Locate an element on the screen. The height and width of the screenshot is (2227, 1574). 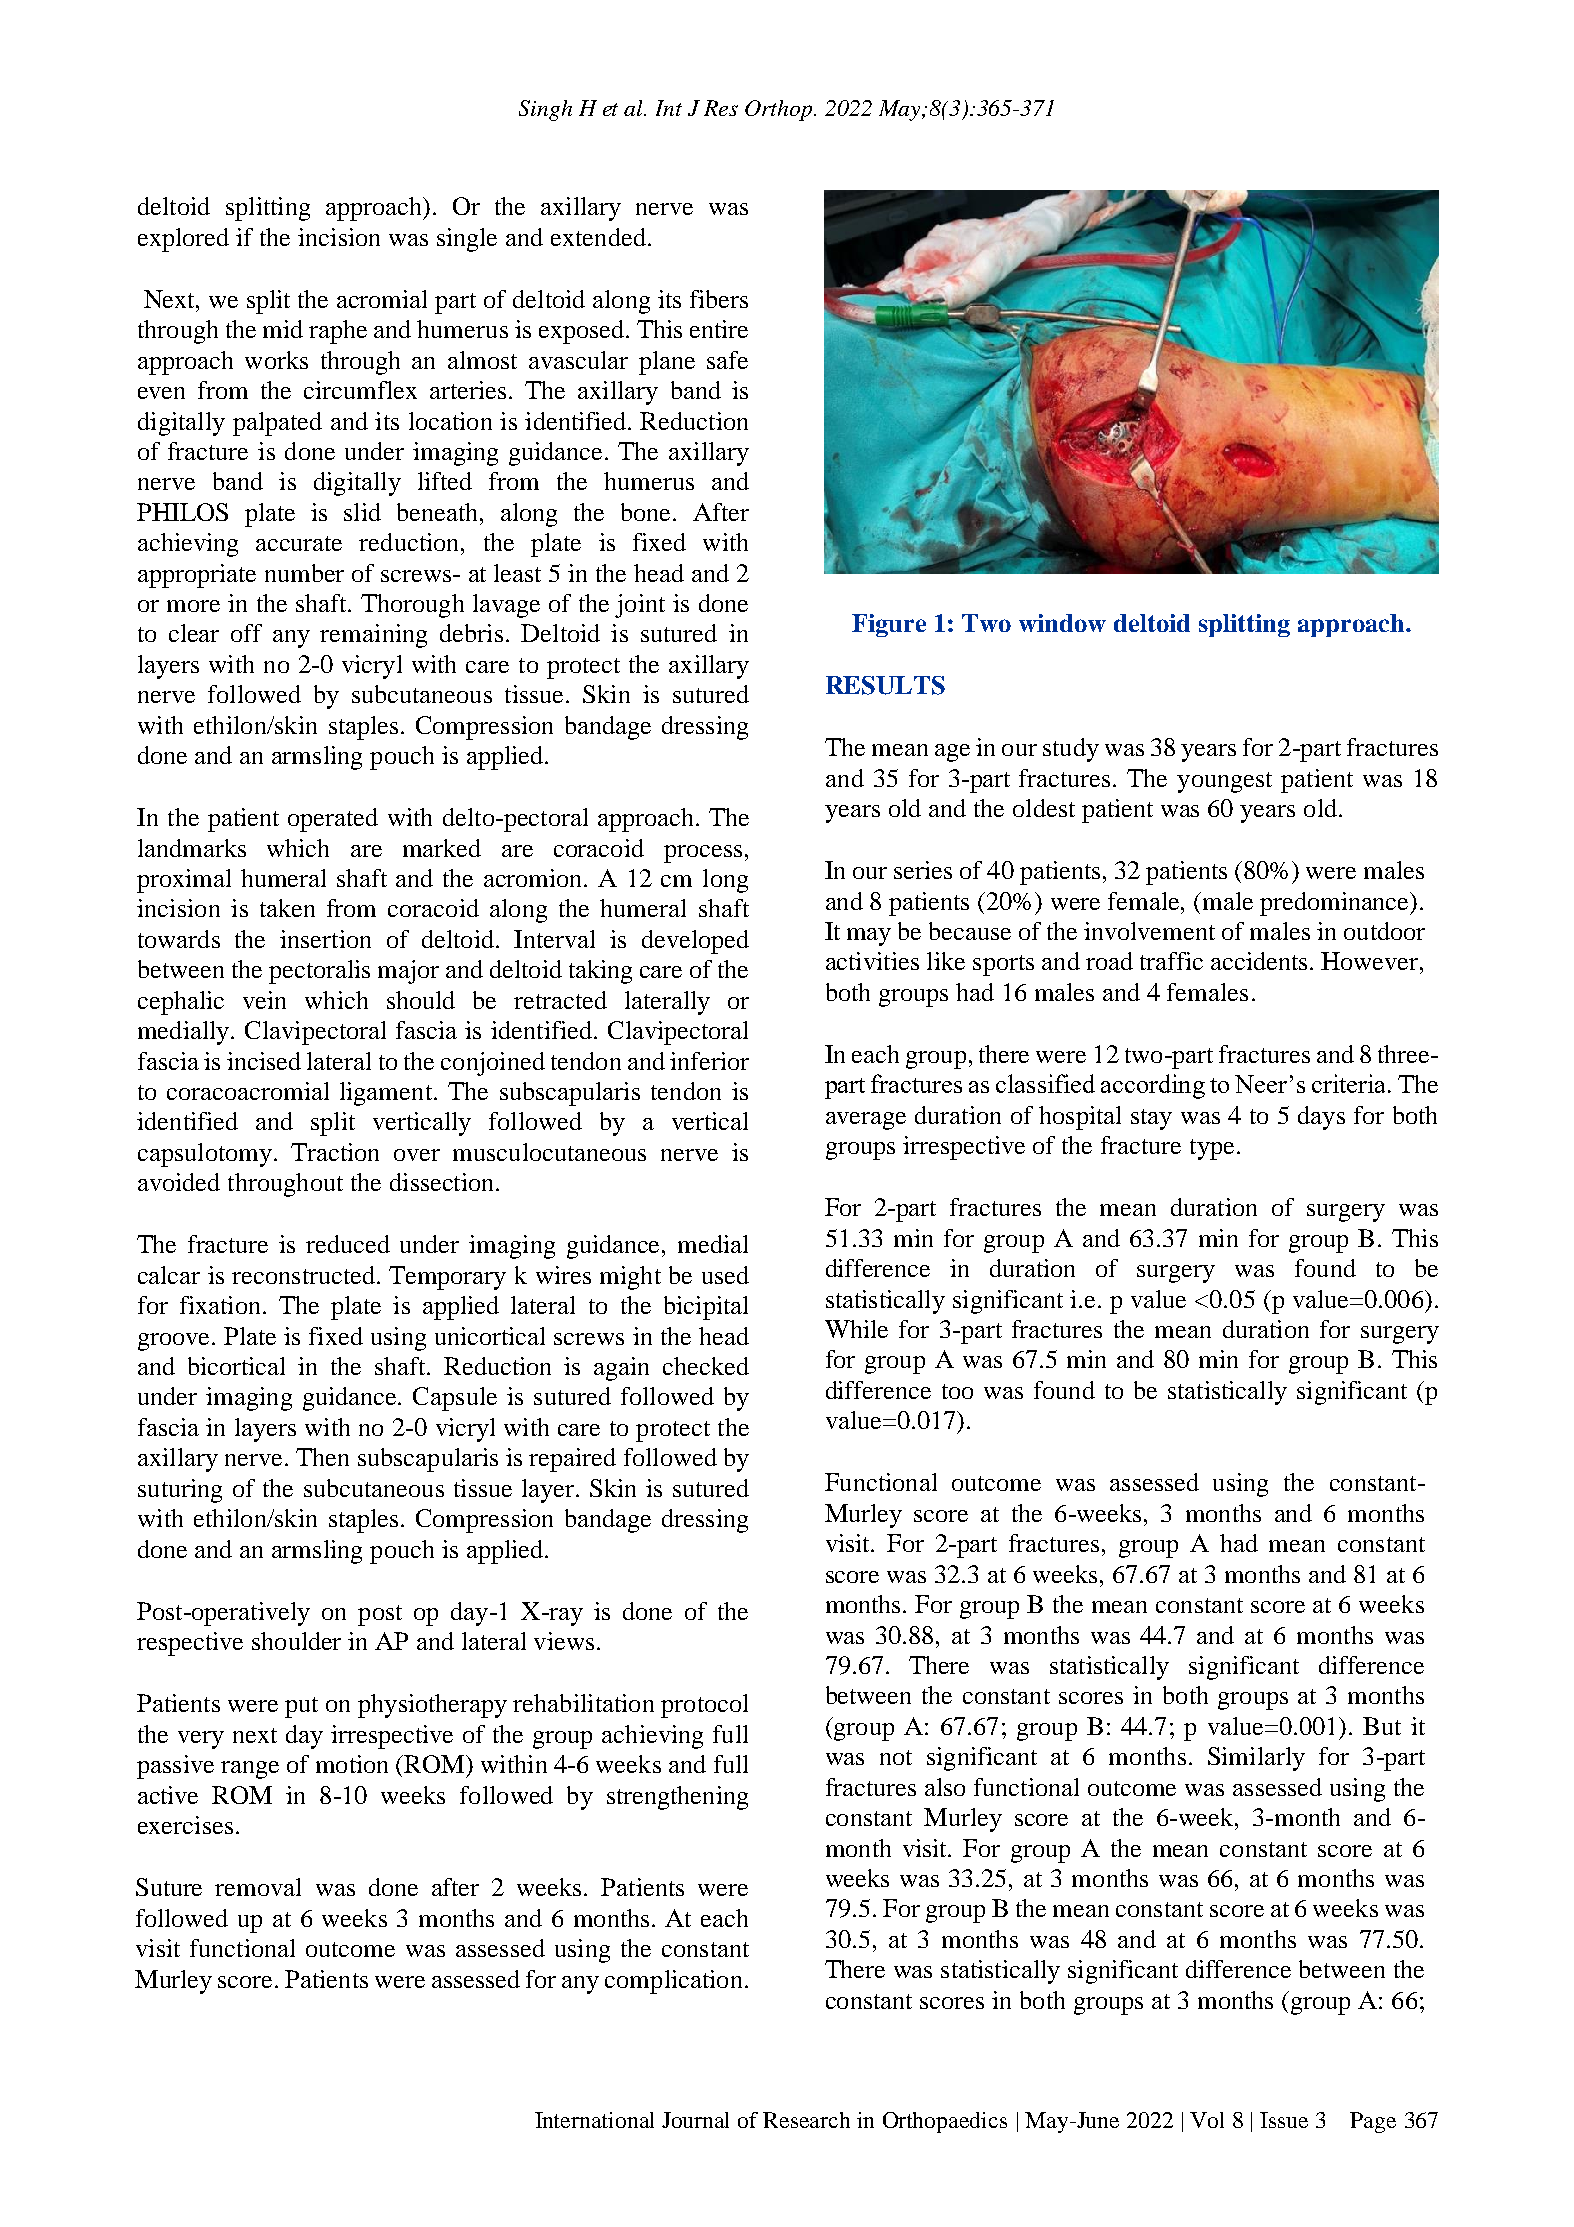
youngest is located at coordinates (1224, 782).
